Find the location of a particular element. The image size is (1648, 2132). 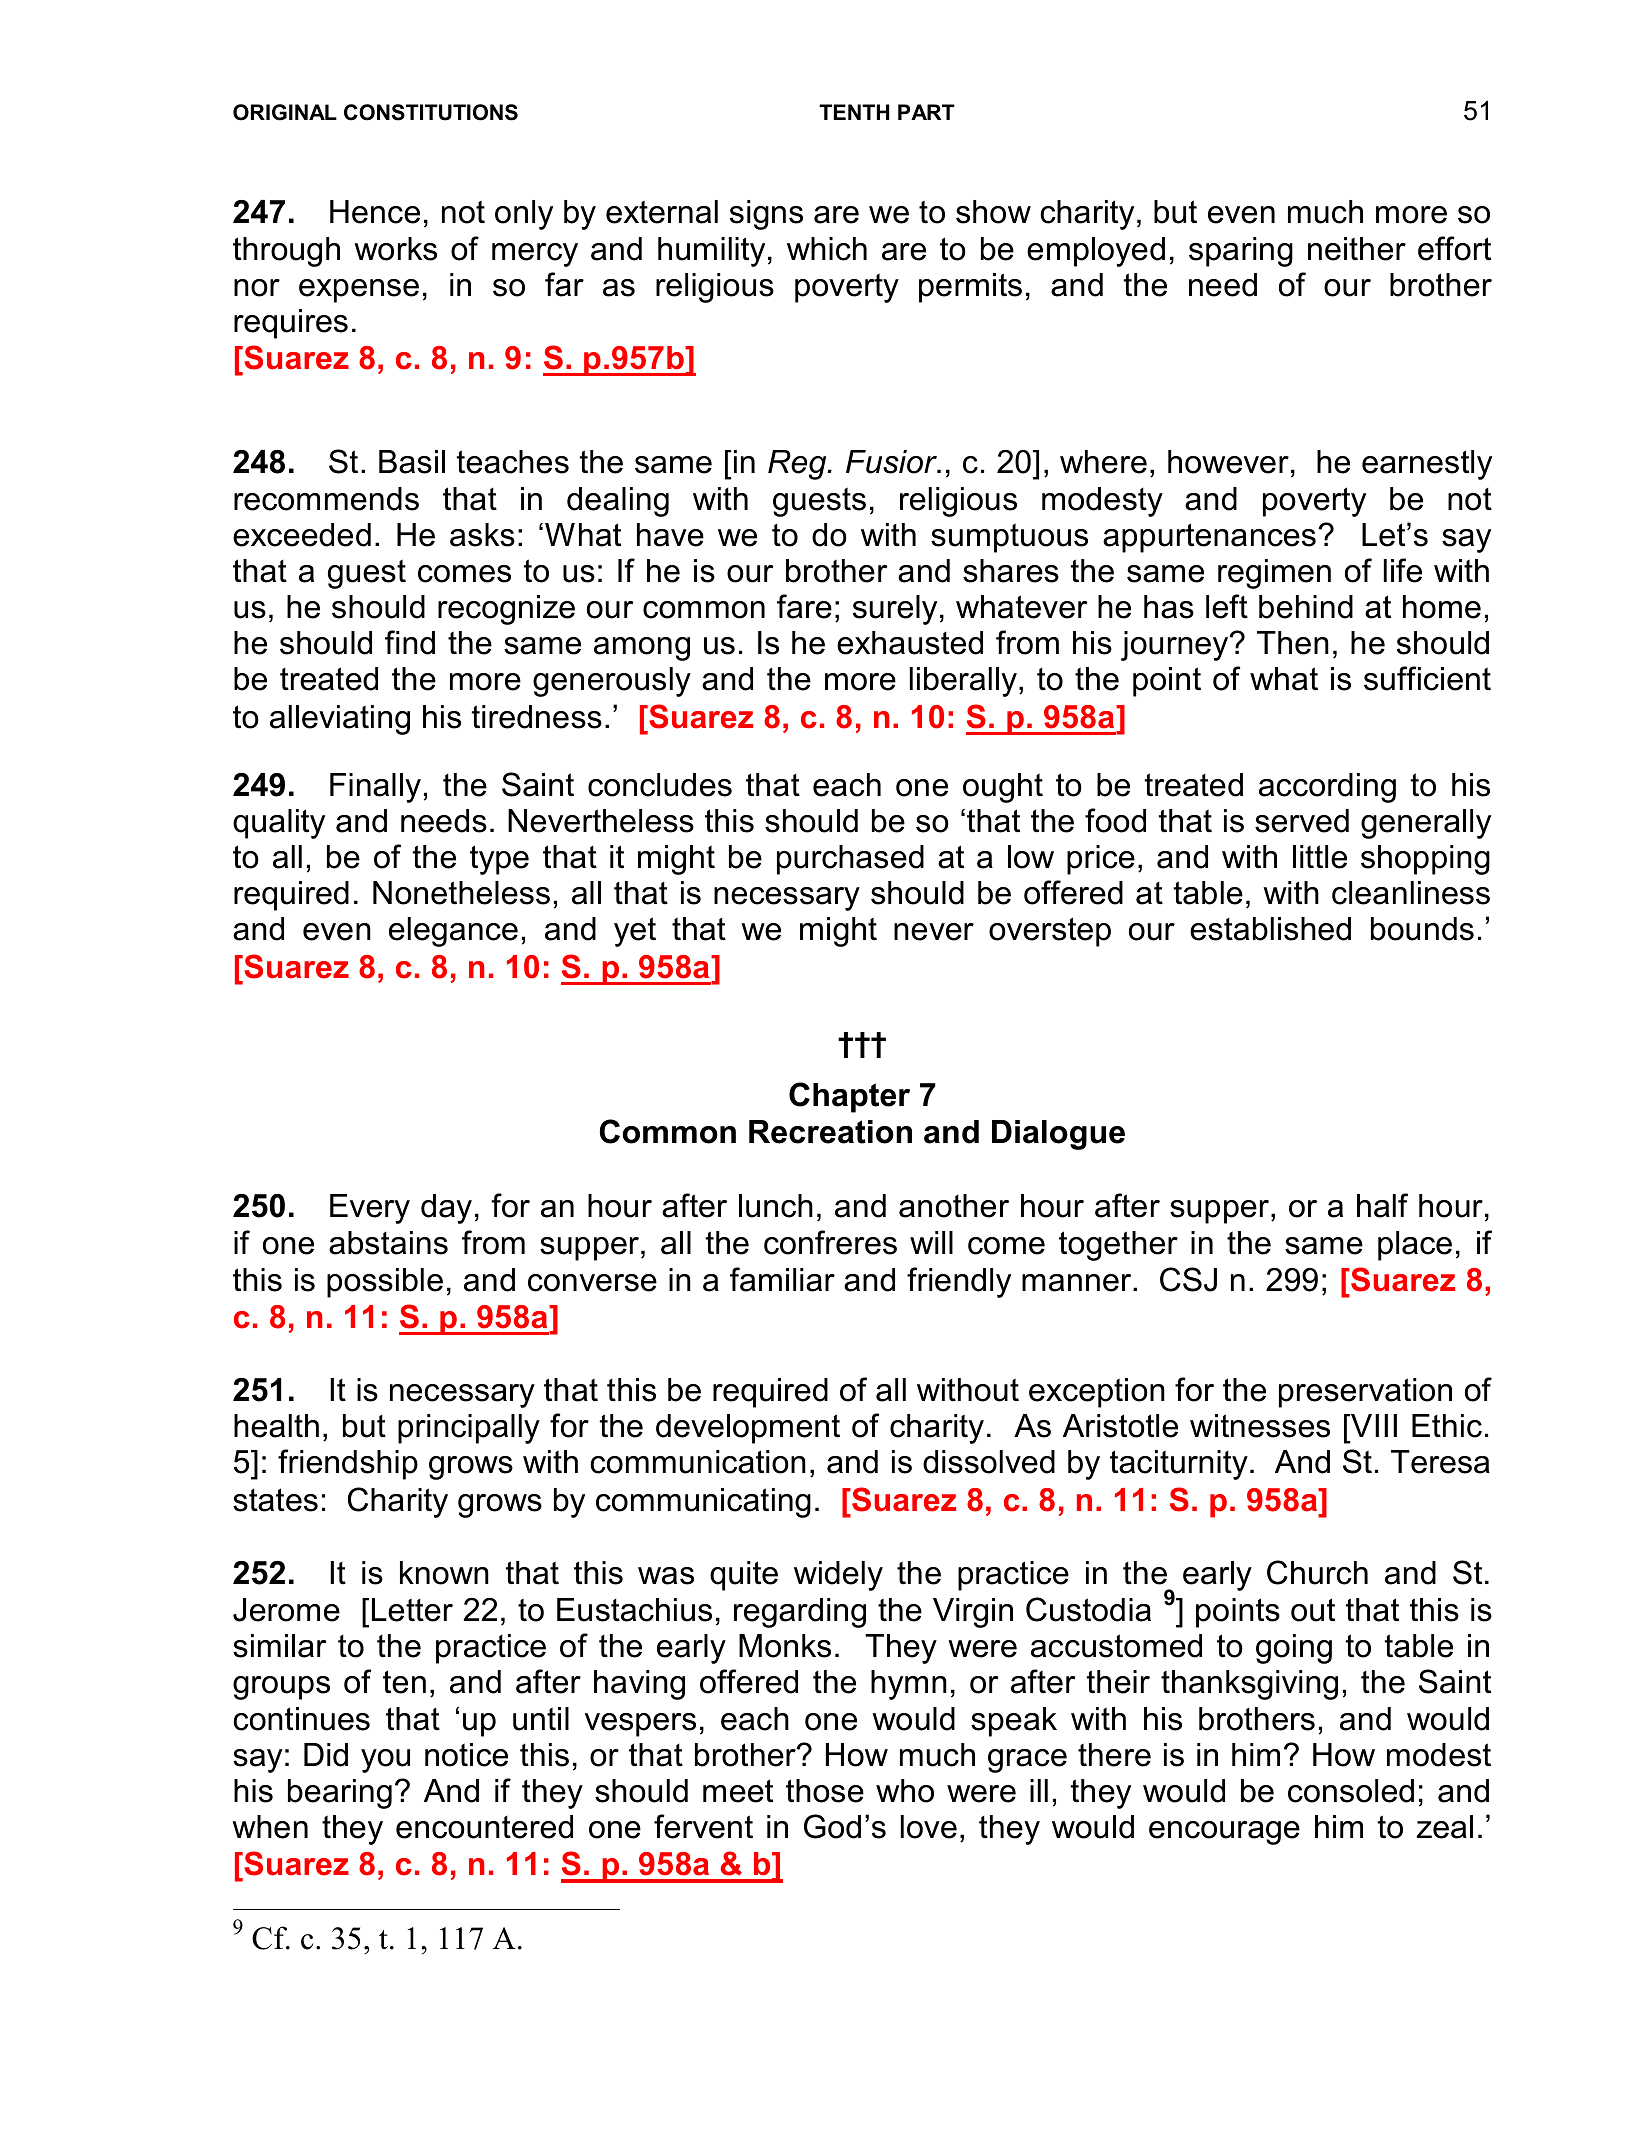

those is located at coordinates (825, 1791).
